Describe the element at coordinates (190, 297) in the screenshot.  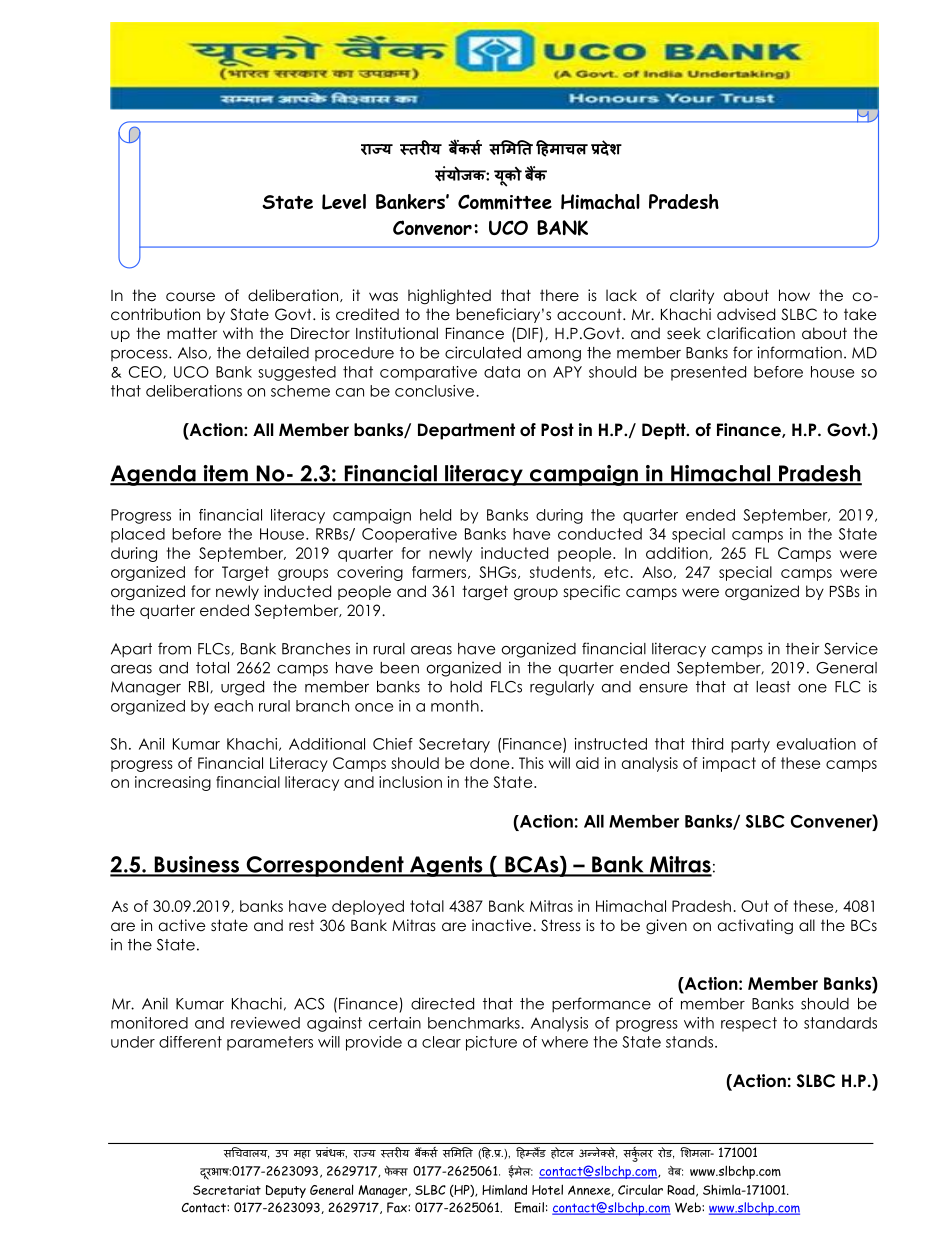
I see `course` at that location.
